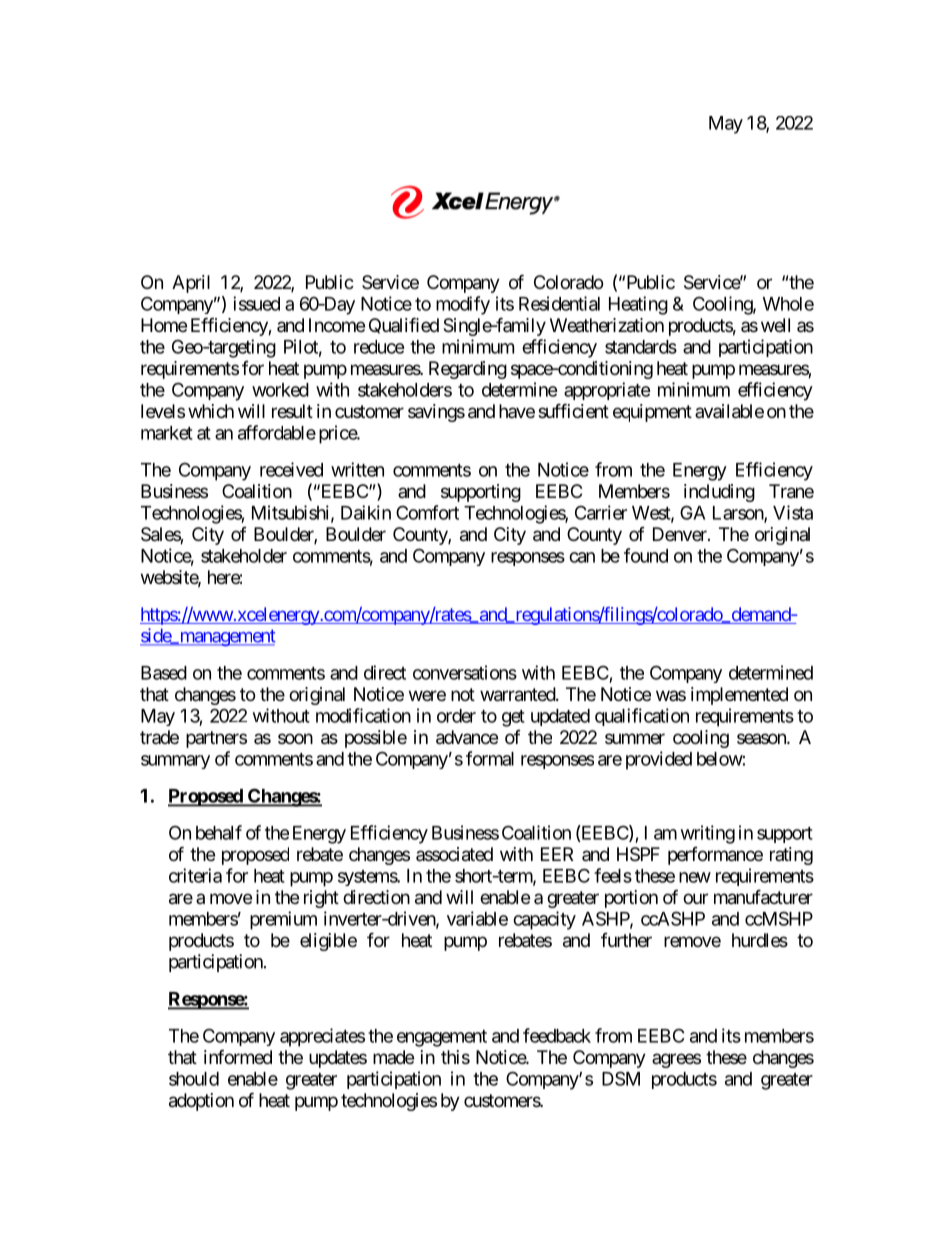  What do you see at coordinates (195, 875) in the screenshot?
I see `criteria` at bounding box center [195, 875].
